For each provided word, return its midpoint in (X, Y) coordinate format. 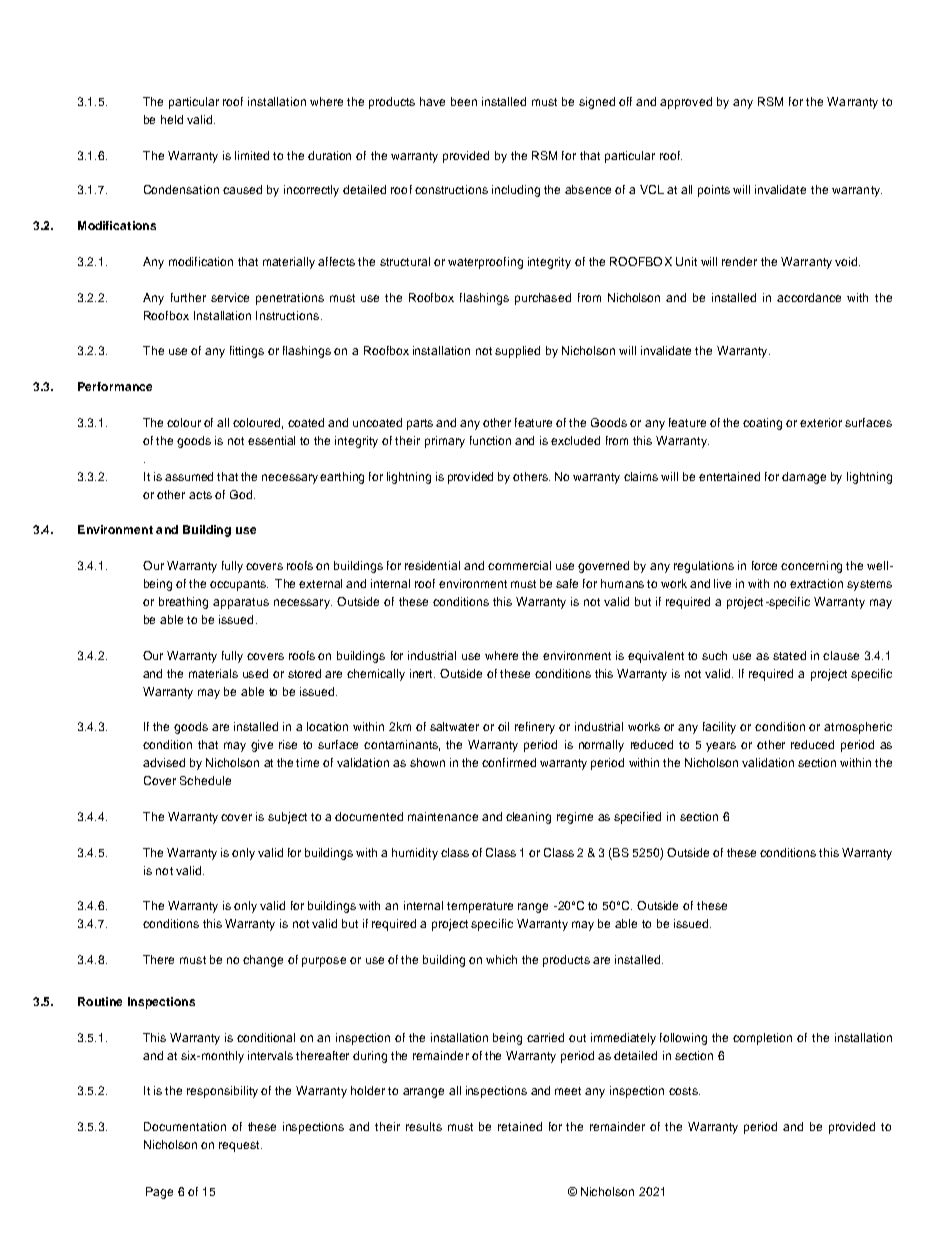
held (172, 119)
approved (686, 103)
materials (213, 673)
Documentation (185, 1126)
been (464, 101)
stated (789, 655)
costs (684, 1091)
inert (422, 673)
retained (520, 1126)
